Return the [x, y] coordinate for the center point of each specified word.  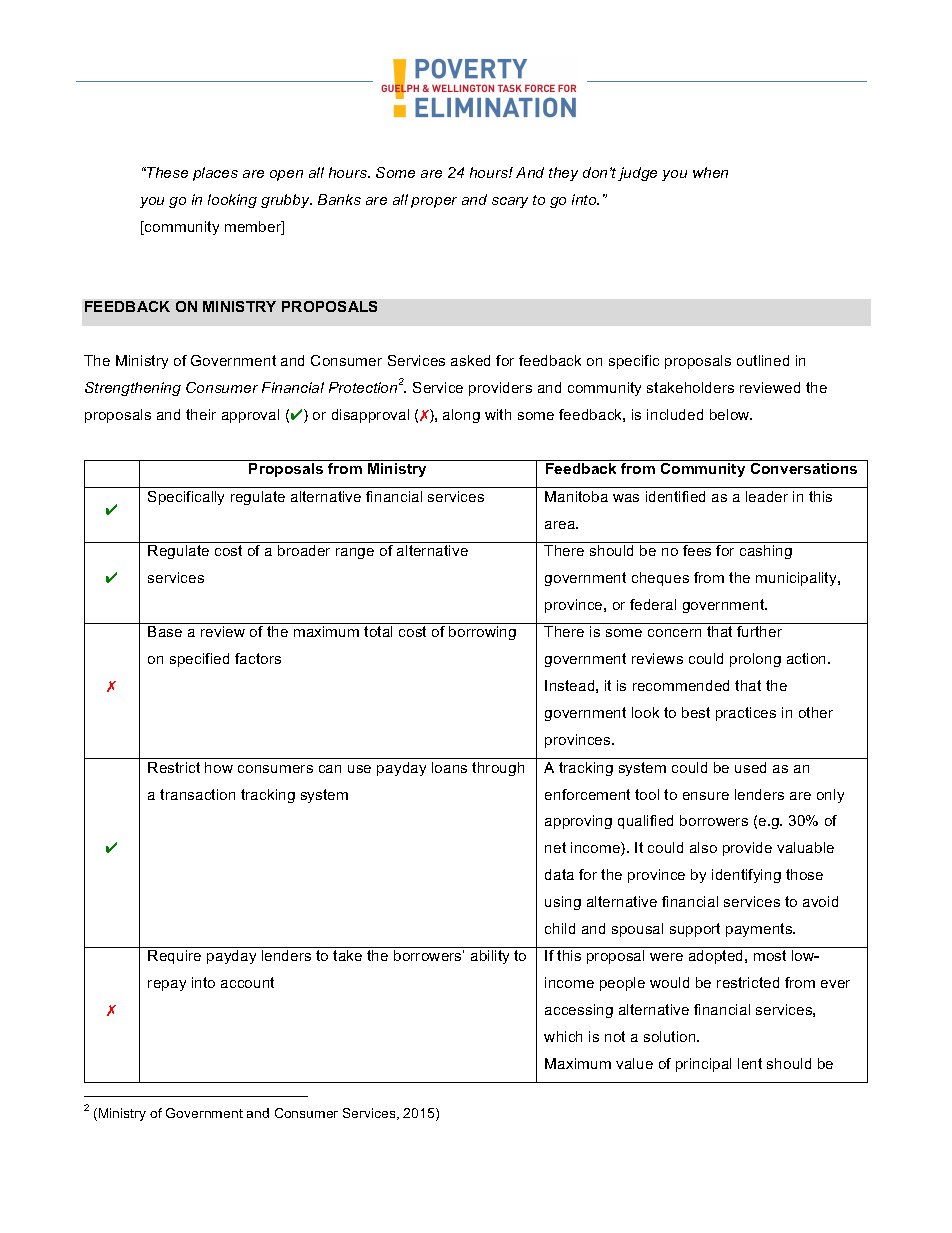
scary [510, 202]
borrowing [482, 633]
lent [750, 1063]
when [710, 172]
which [563, 1036]
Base [165, 631]
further [759, 631]
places [215, 174]
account [247, 982]
